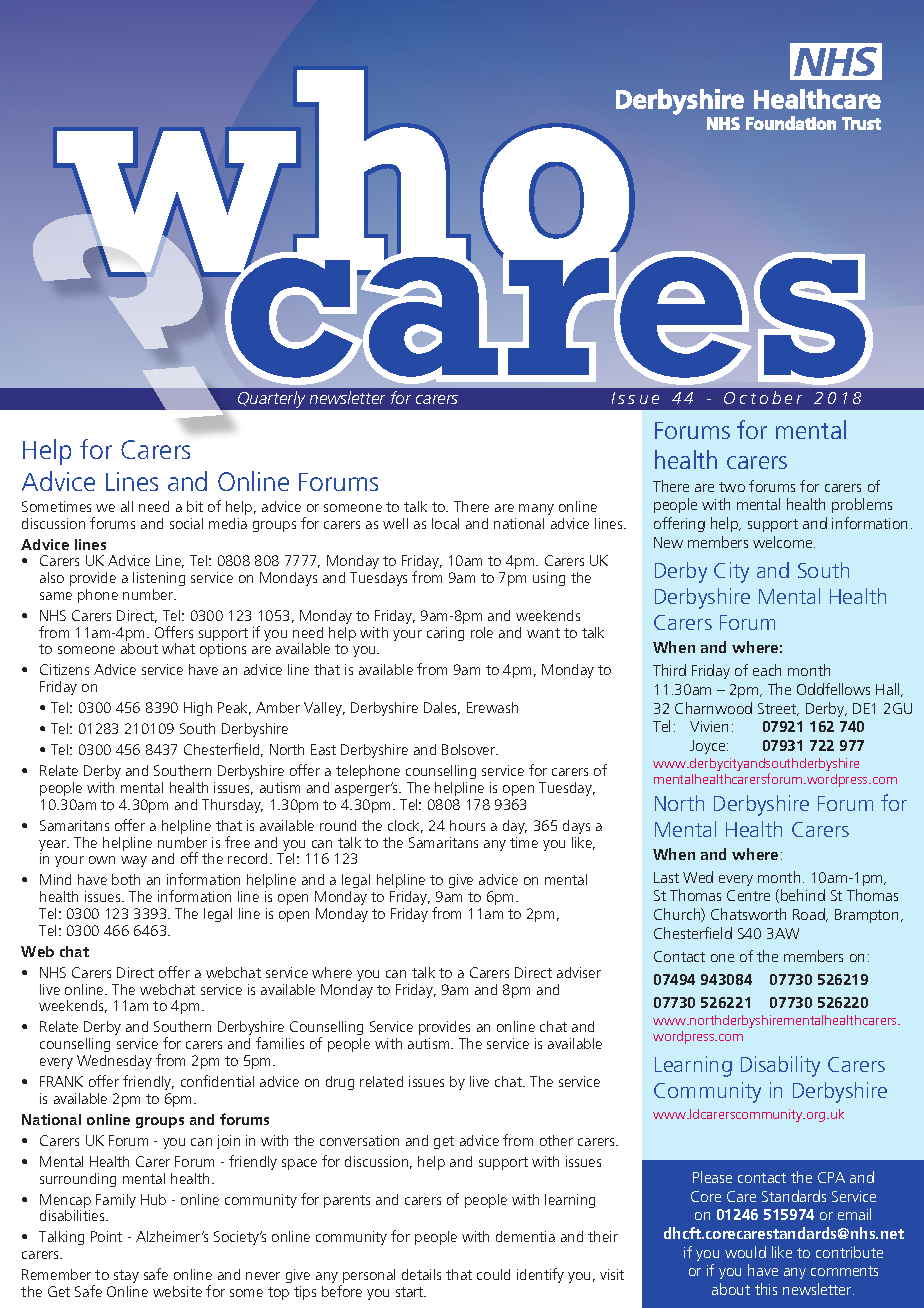 Image resolution: width=924 pixels, height=1308 pixels. I want to click on social, so click(186, 523).
